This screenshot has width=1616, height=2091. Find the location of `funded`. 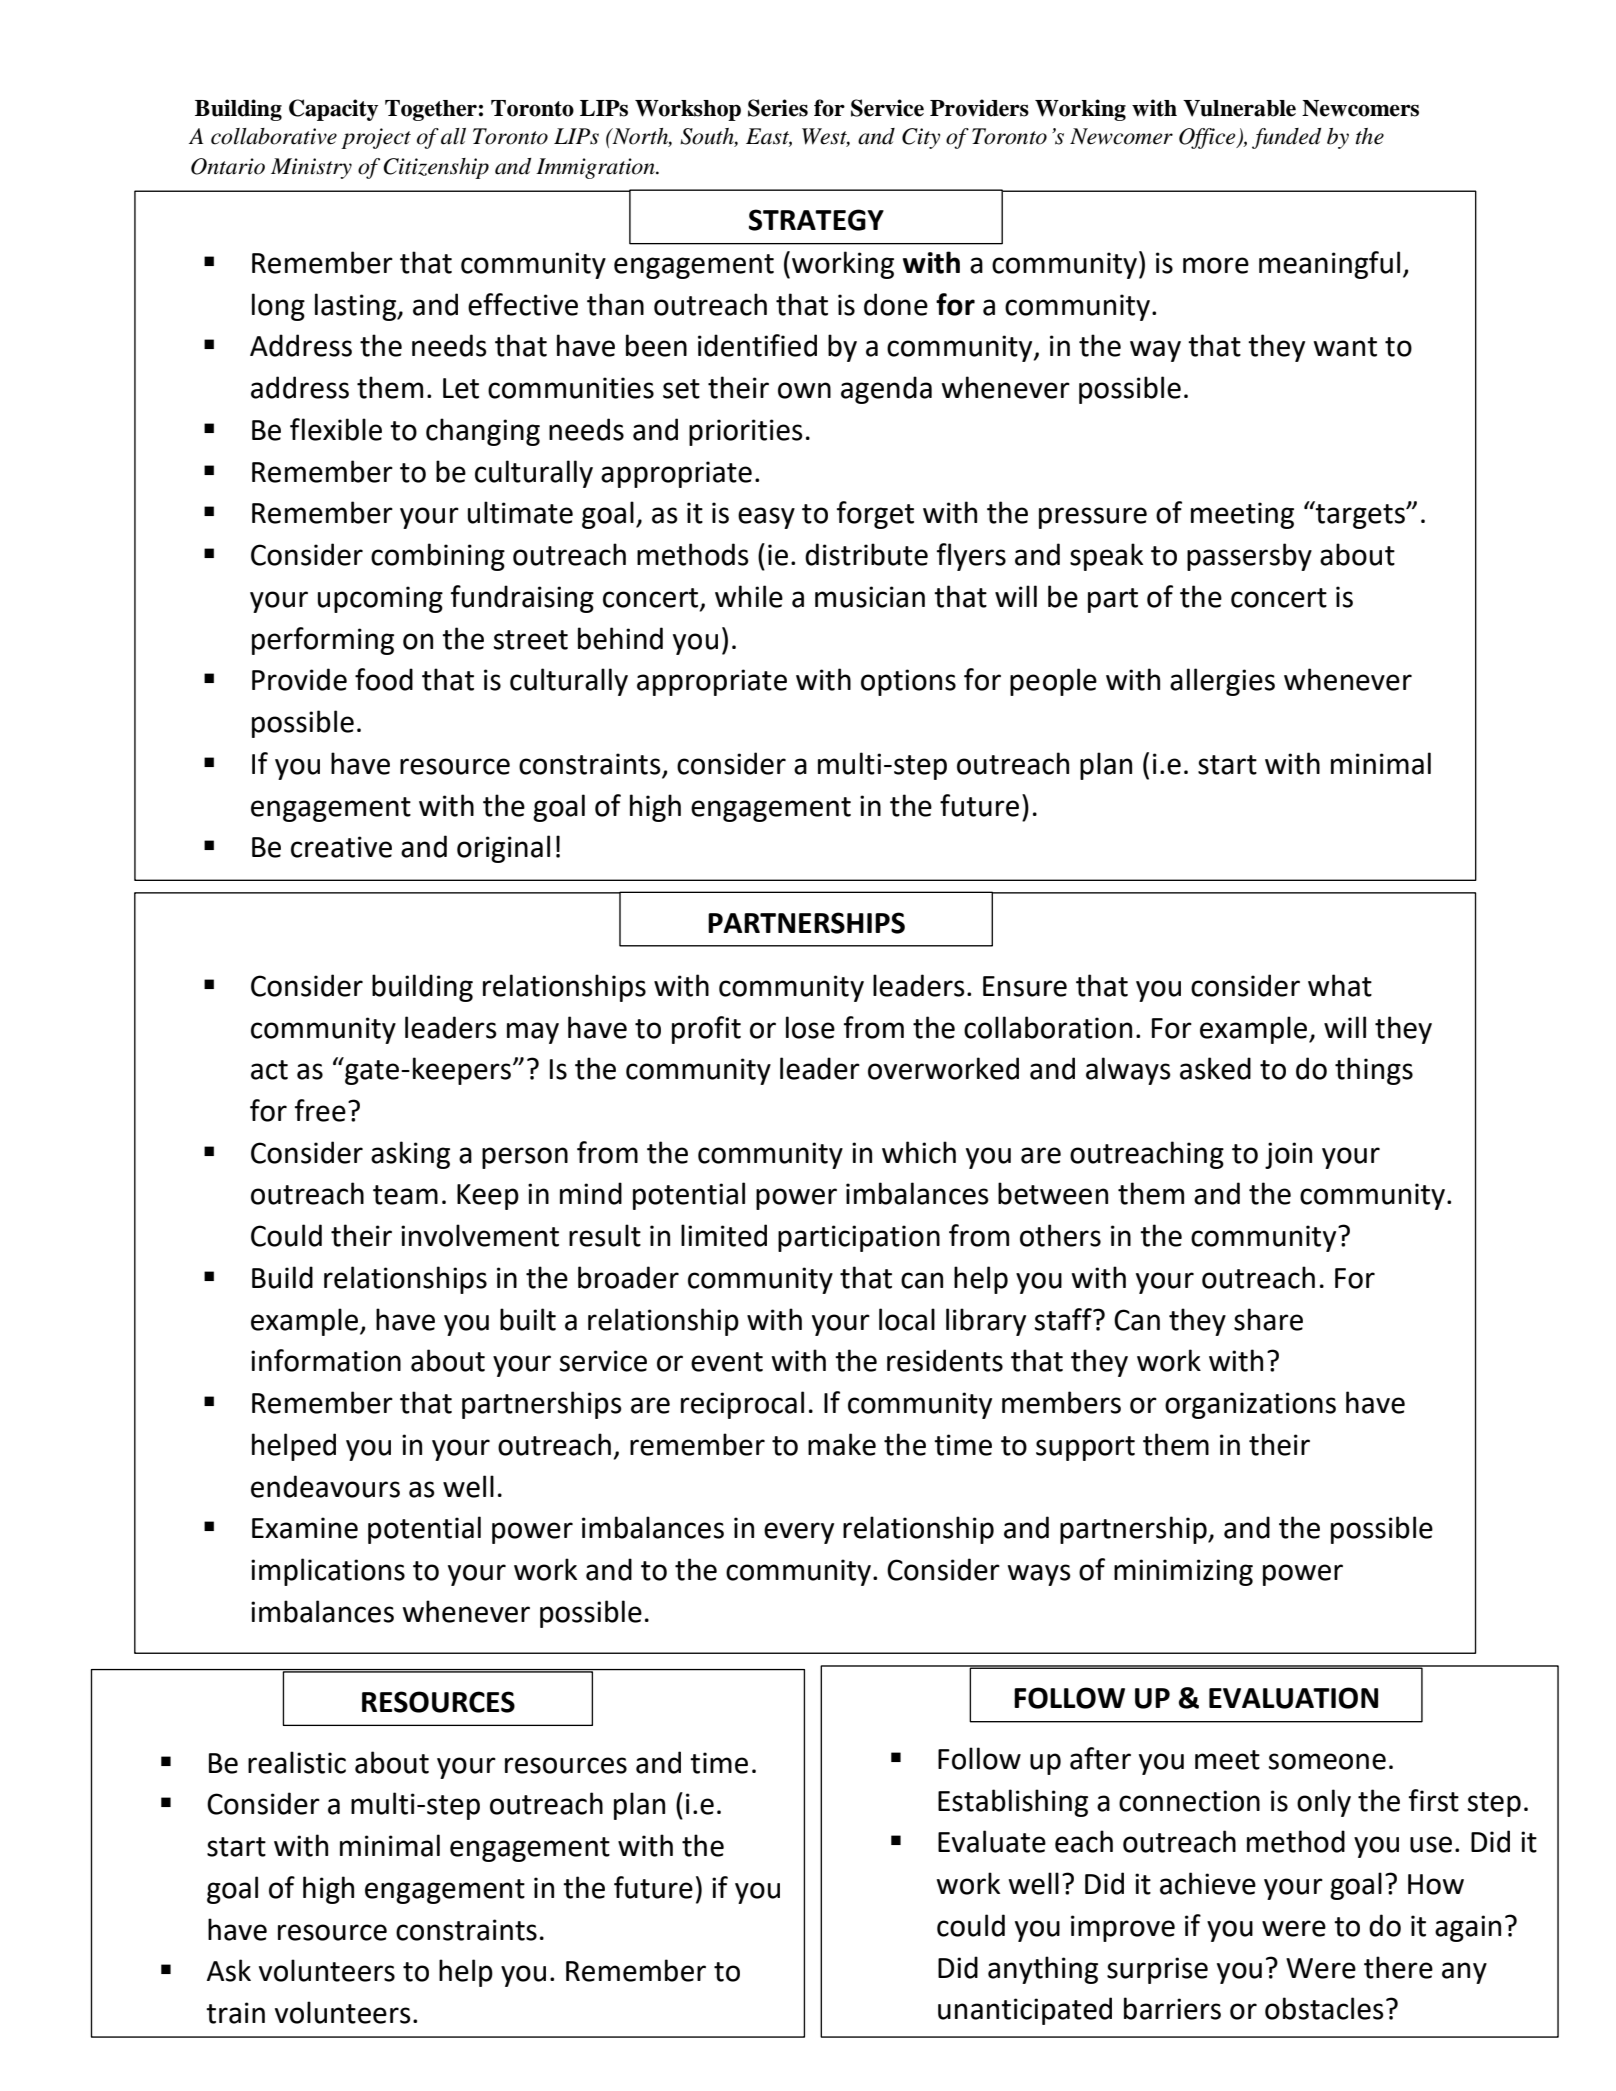

funded is located at coordinates (1286, 138).
